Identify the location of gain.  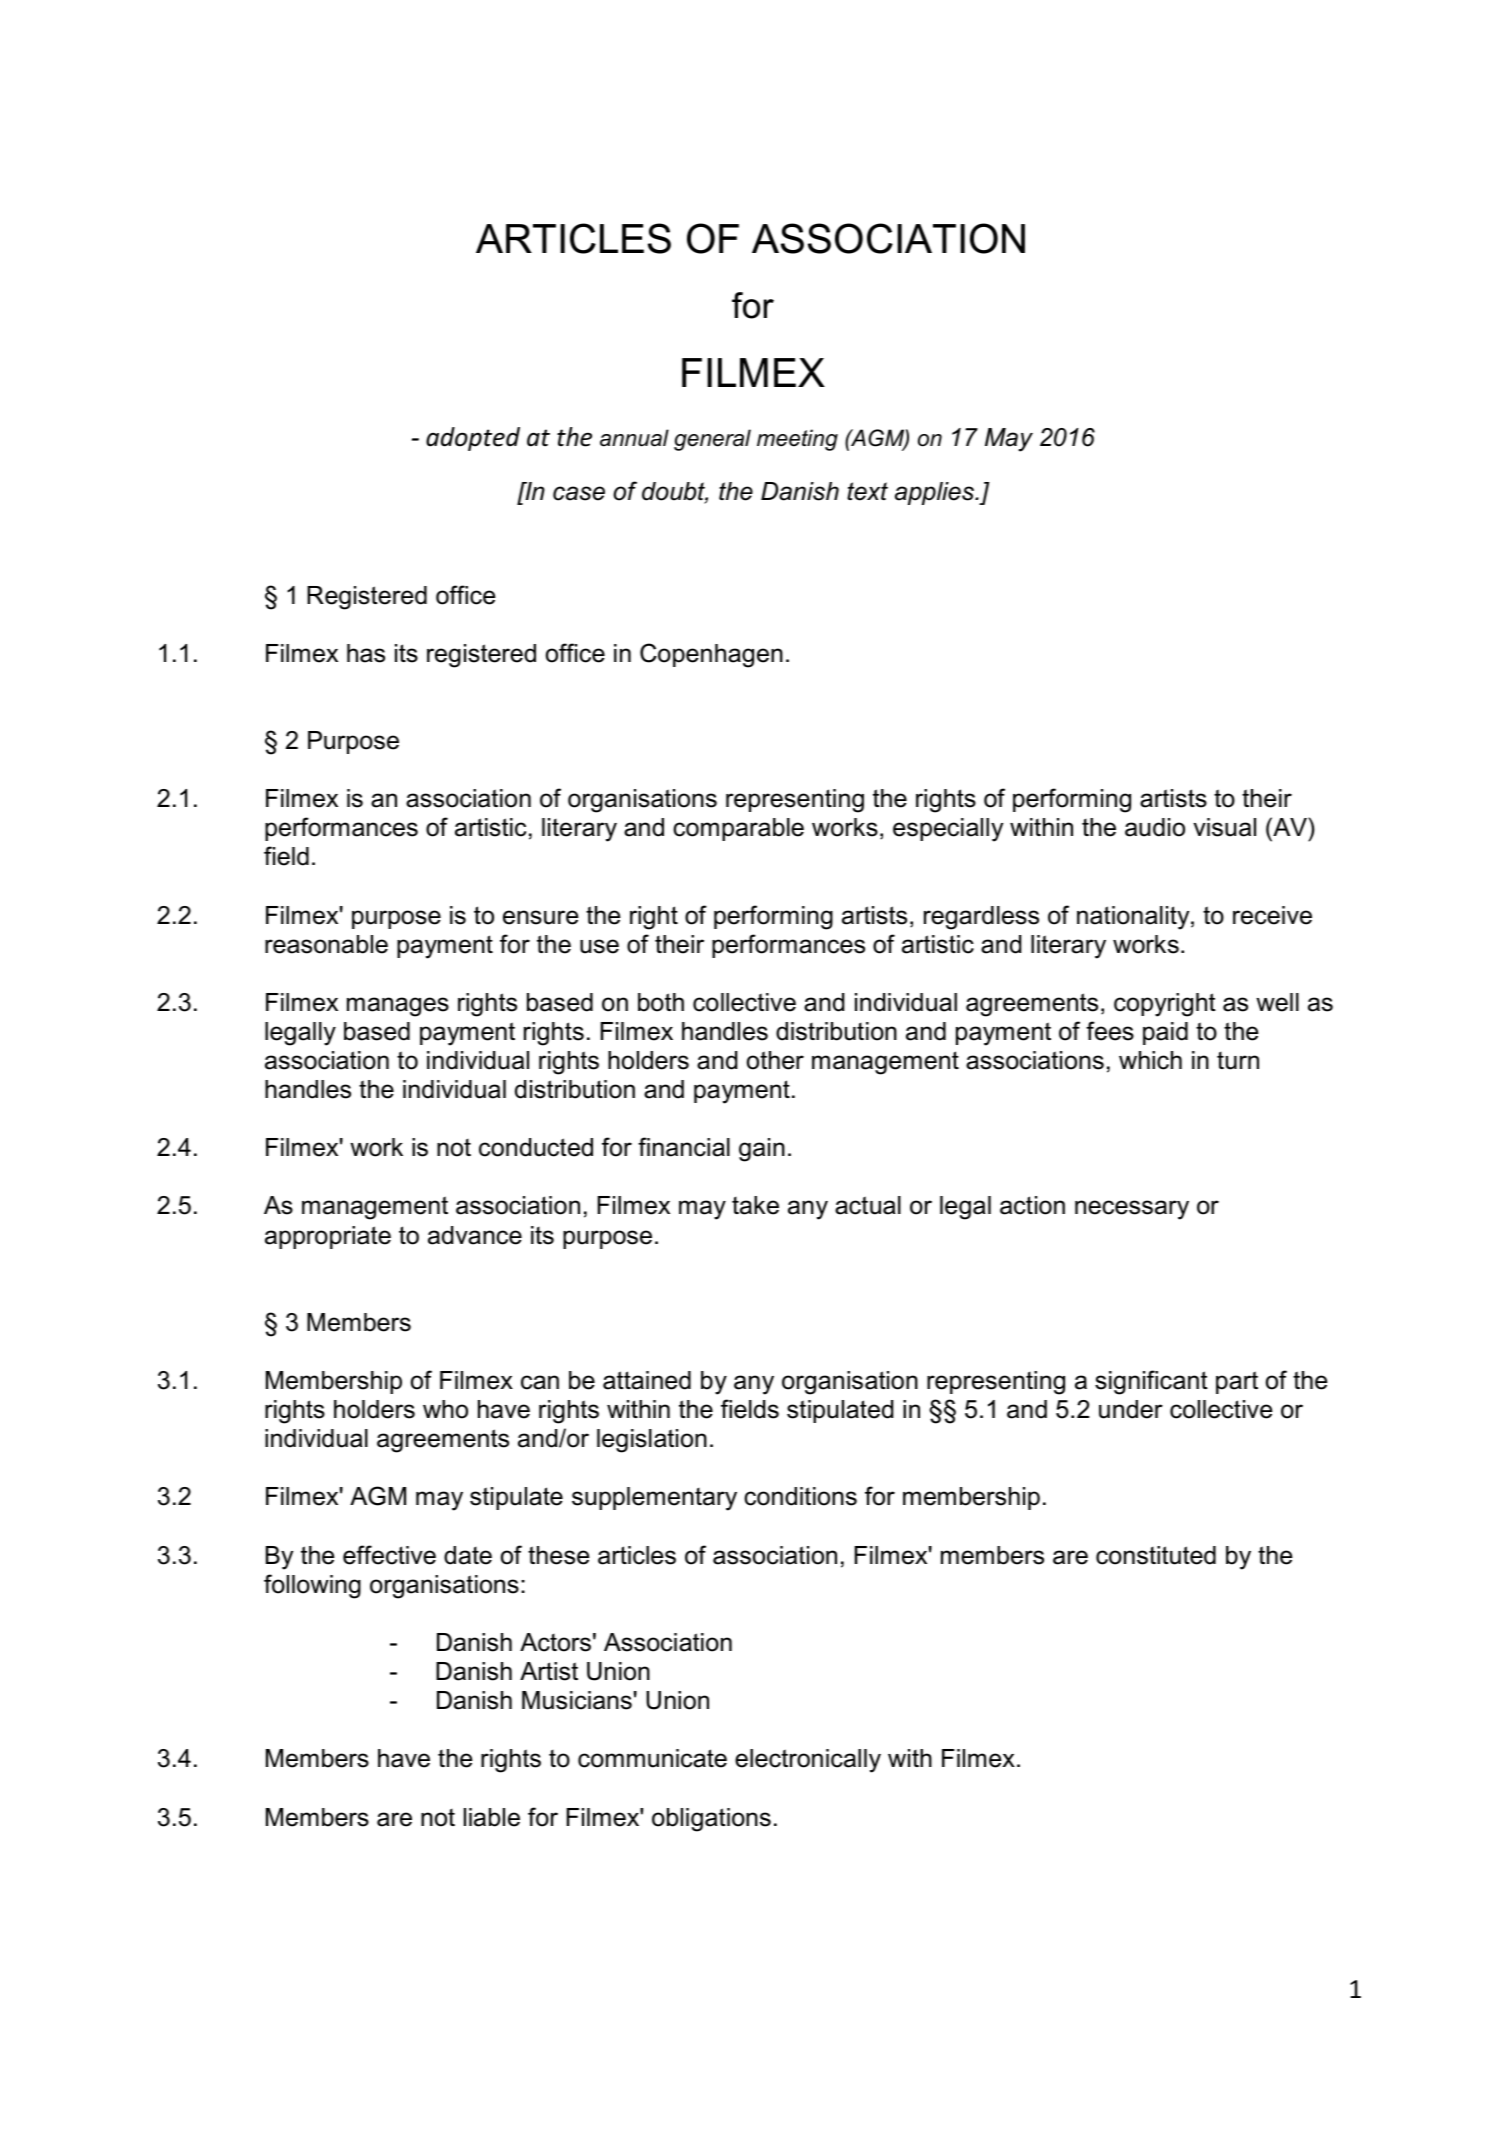
(762, 1150).
